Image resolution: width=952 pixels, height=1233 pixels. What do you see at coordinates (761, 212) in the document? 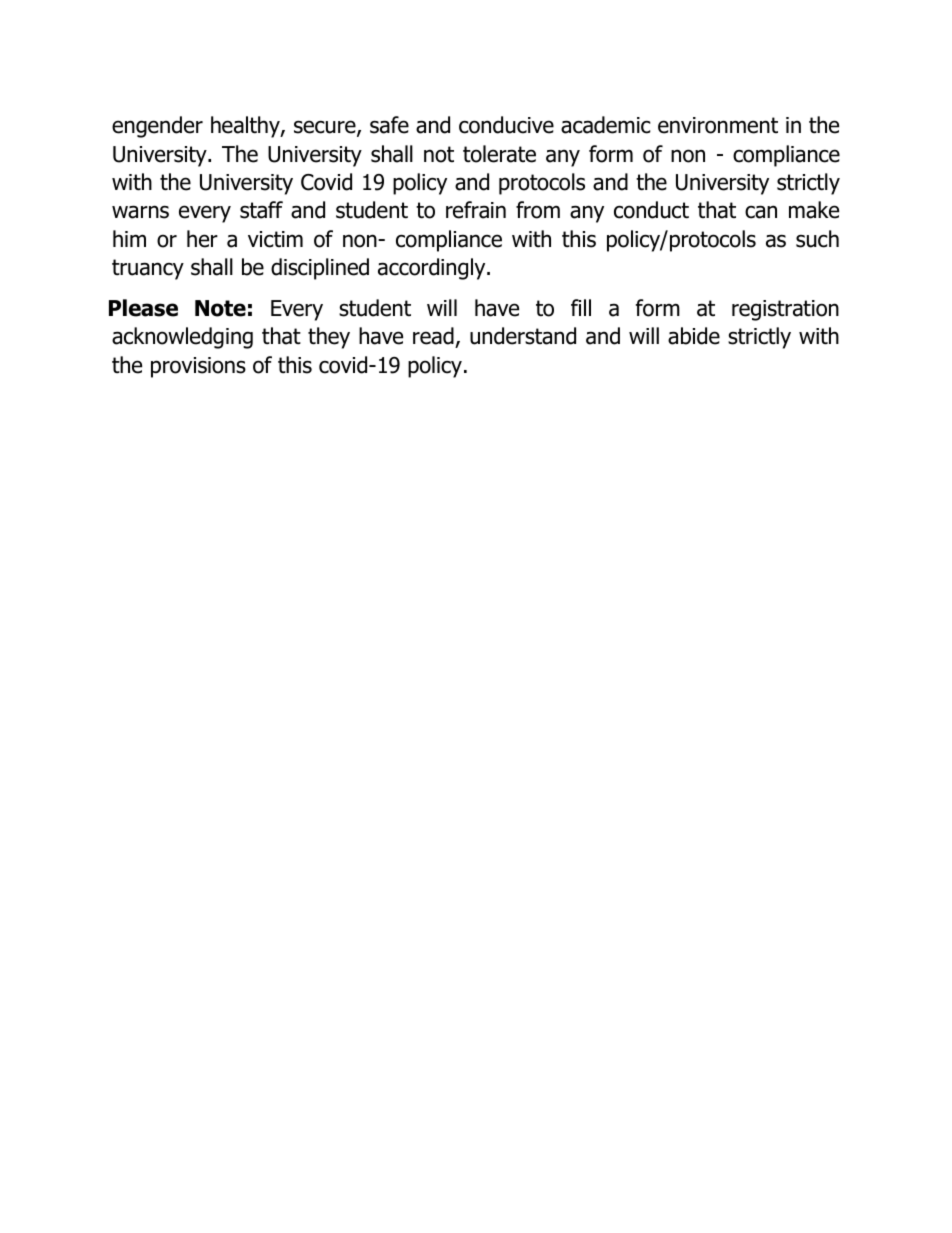
I see `can` at bounding box center [761, 212].
